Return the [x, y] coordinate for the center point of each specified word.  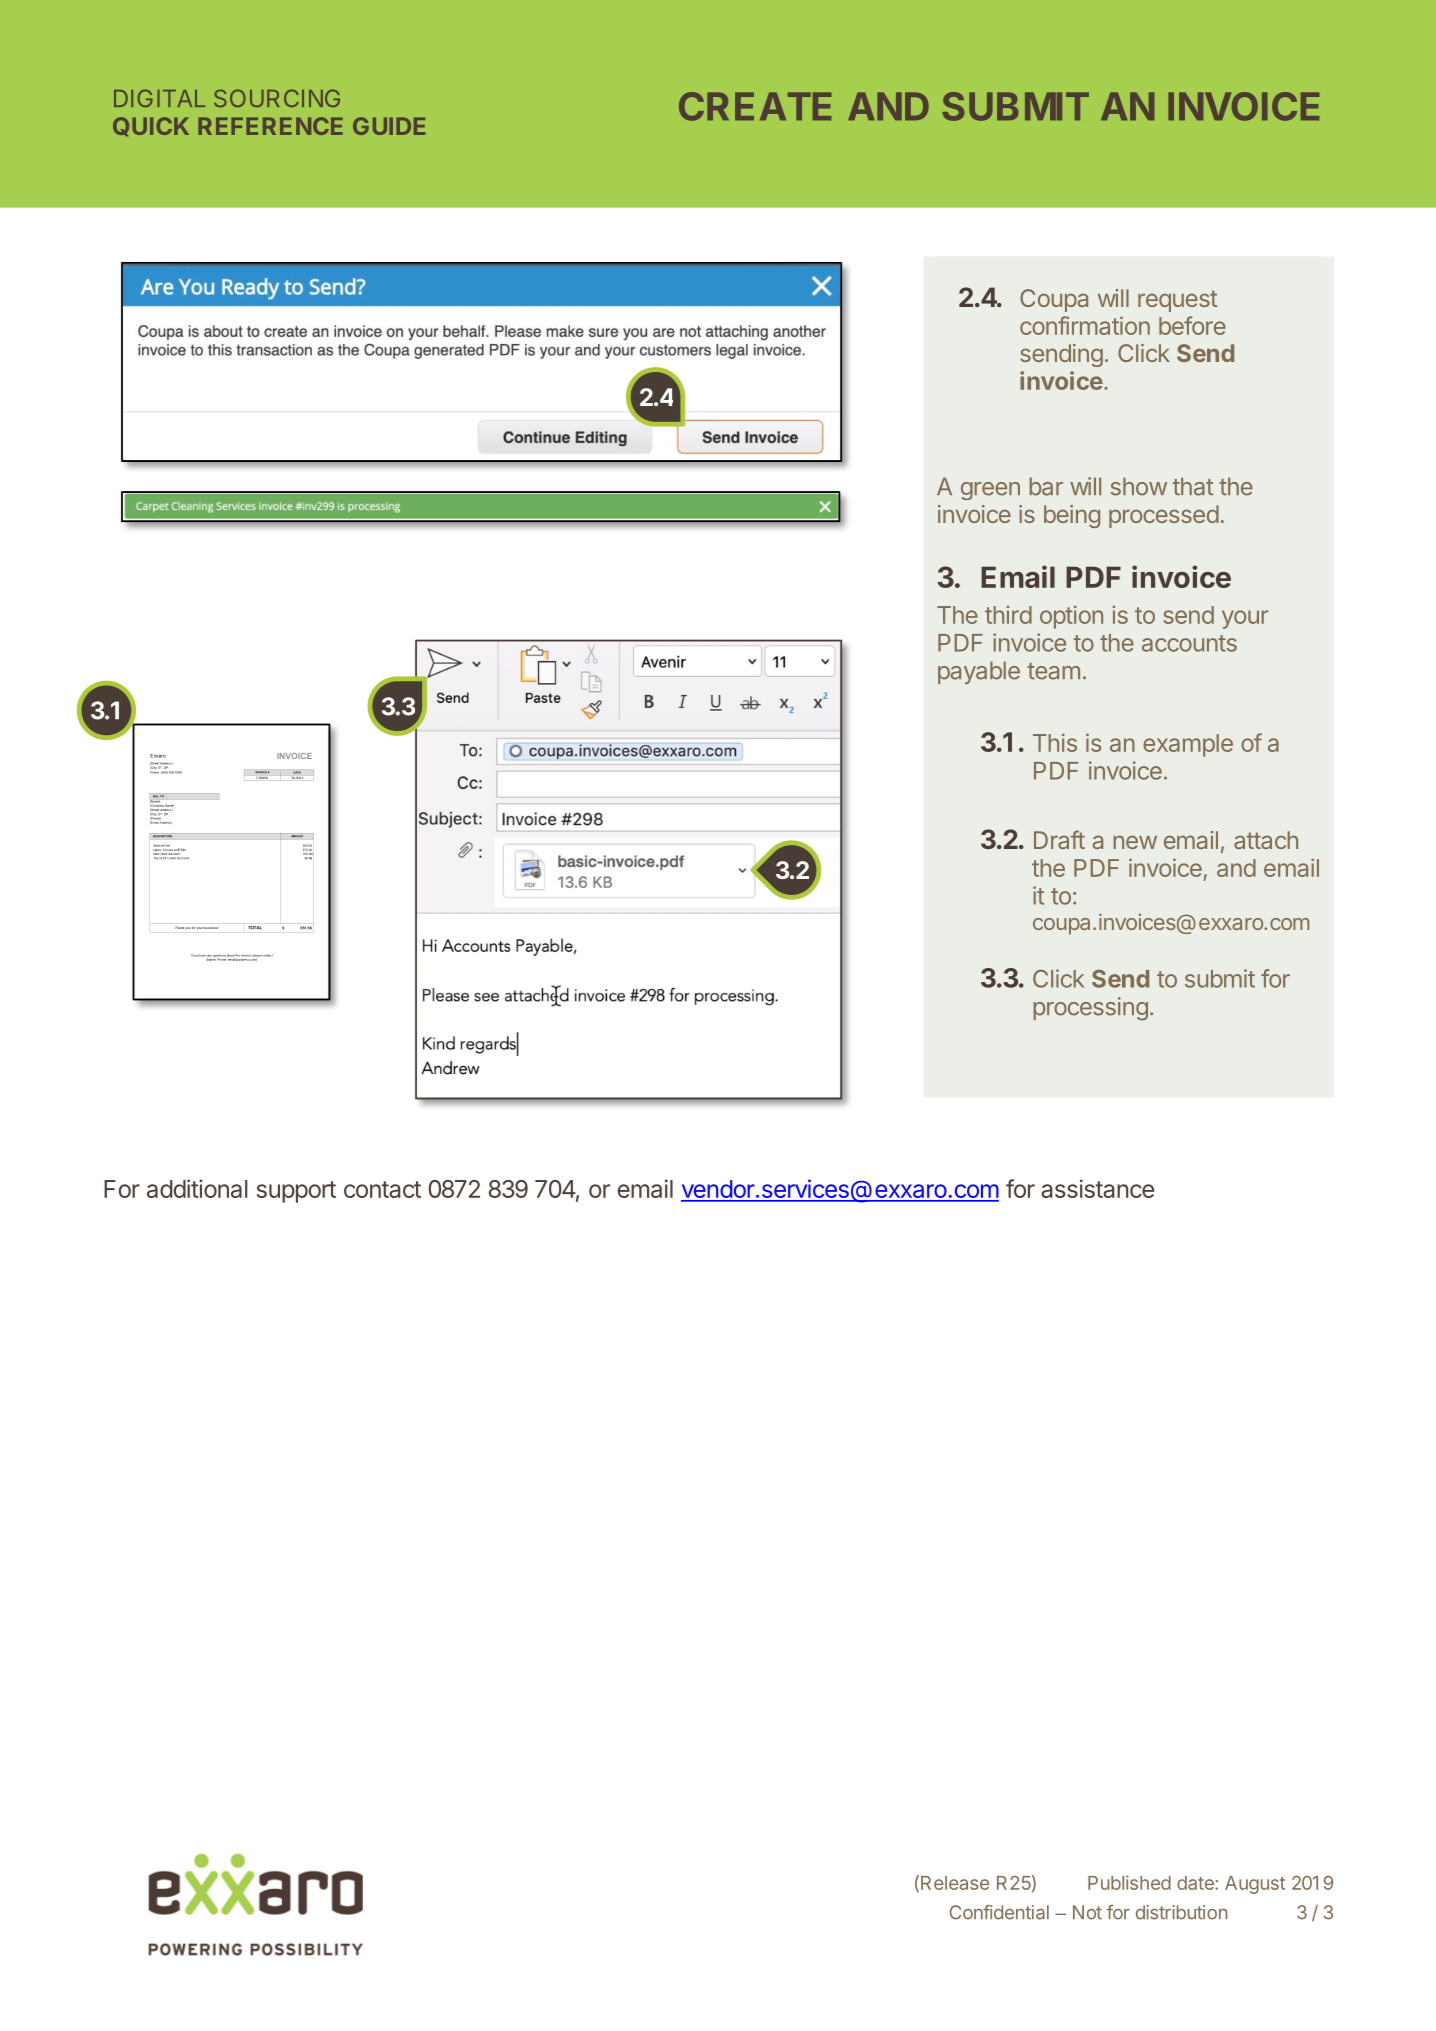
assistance [1097, 1188]
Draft [1059, 839]
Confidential [999, 1912]
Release [955, 1883]
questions [219, 957]
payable [979, 672]
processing [1091, 1009]
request [1177, 301]
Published [1129, 1882]
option [1071, 617]
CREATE [755, 106]
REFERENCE [270, 126]
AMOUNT [297, 835]
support [296, 1192]
